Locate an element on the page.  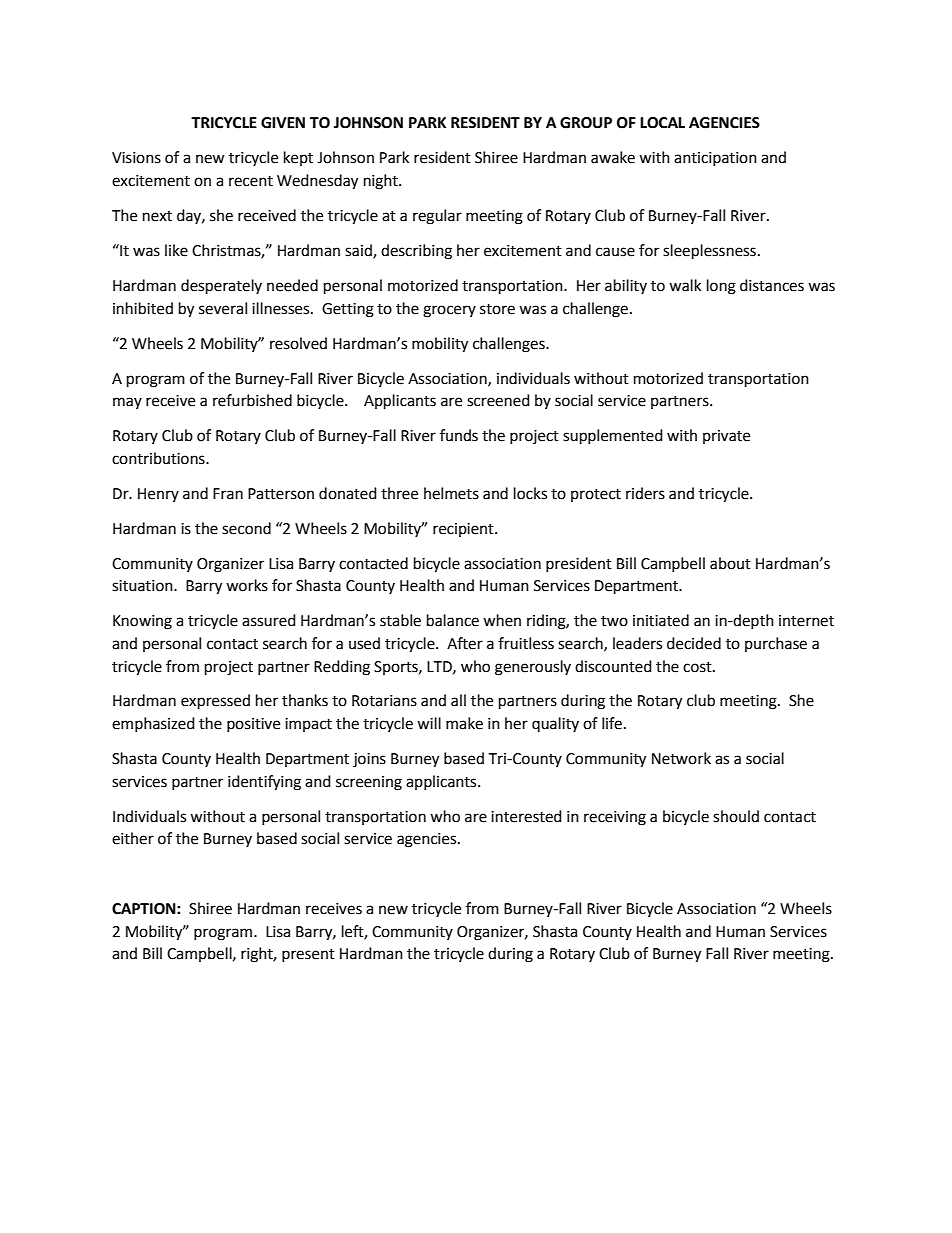
present is located at coordinates (308, 955).
